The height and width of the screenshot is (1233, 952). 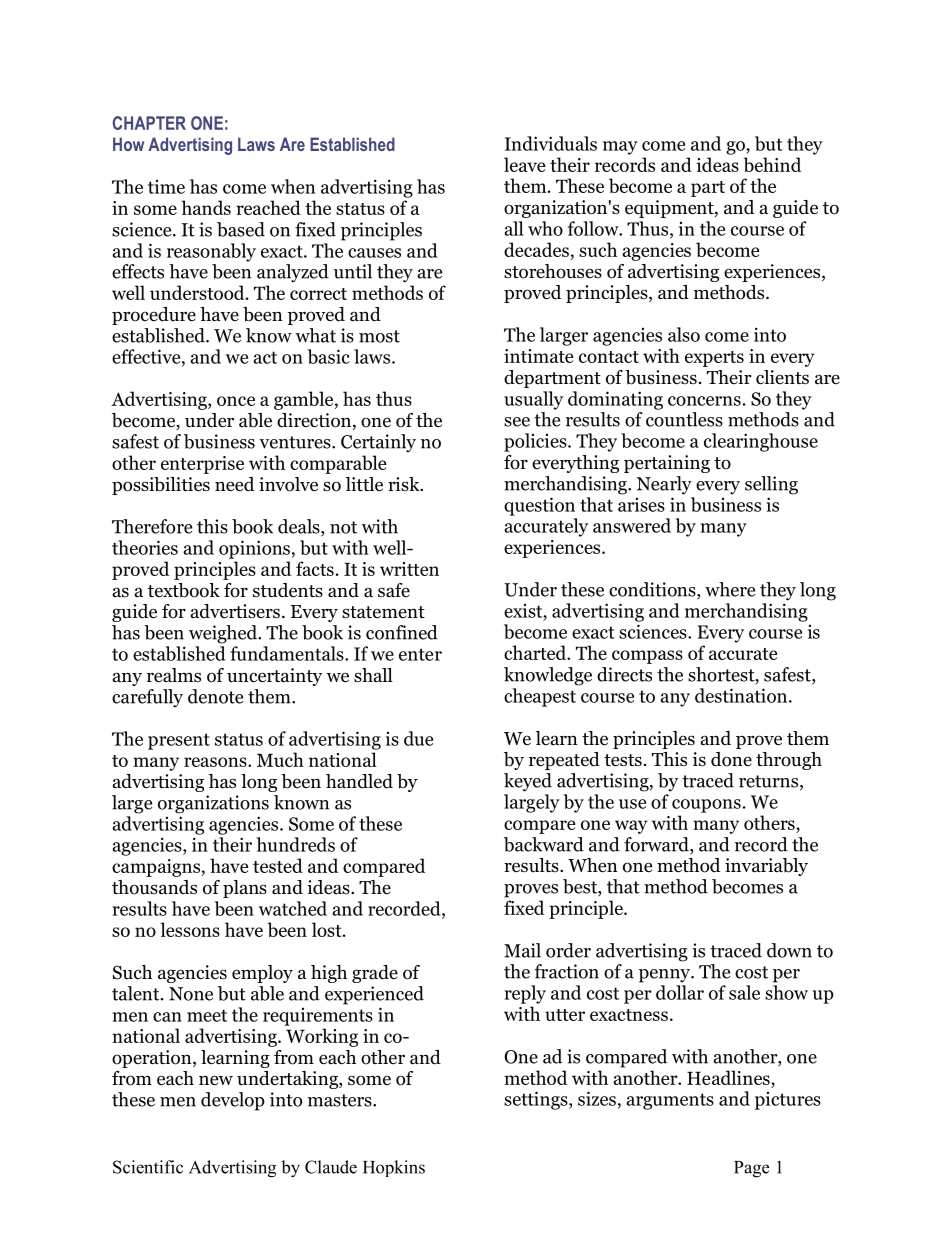 I want to click on time, so click(x=166, y=187).
